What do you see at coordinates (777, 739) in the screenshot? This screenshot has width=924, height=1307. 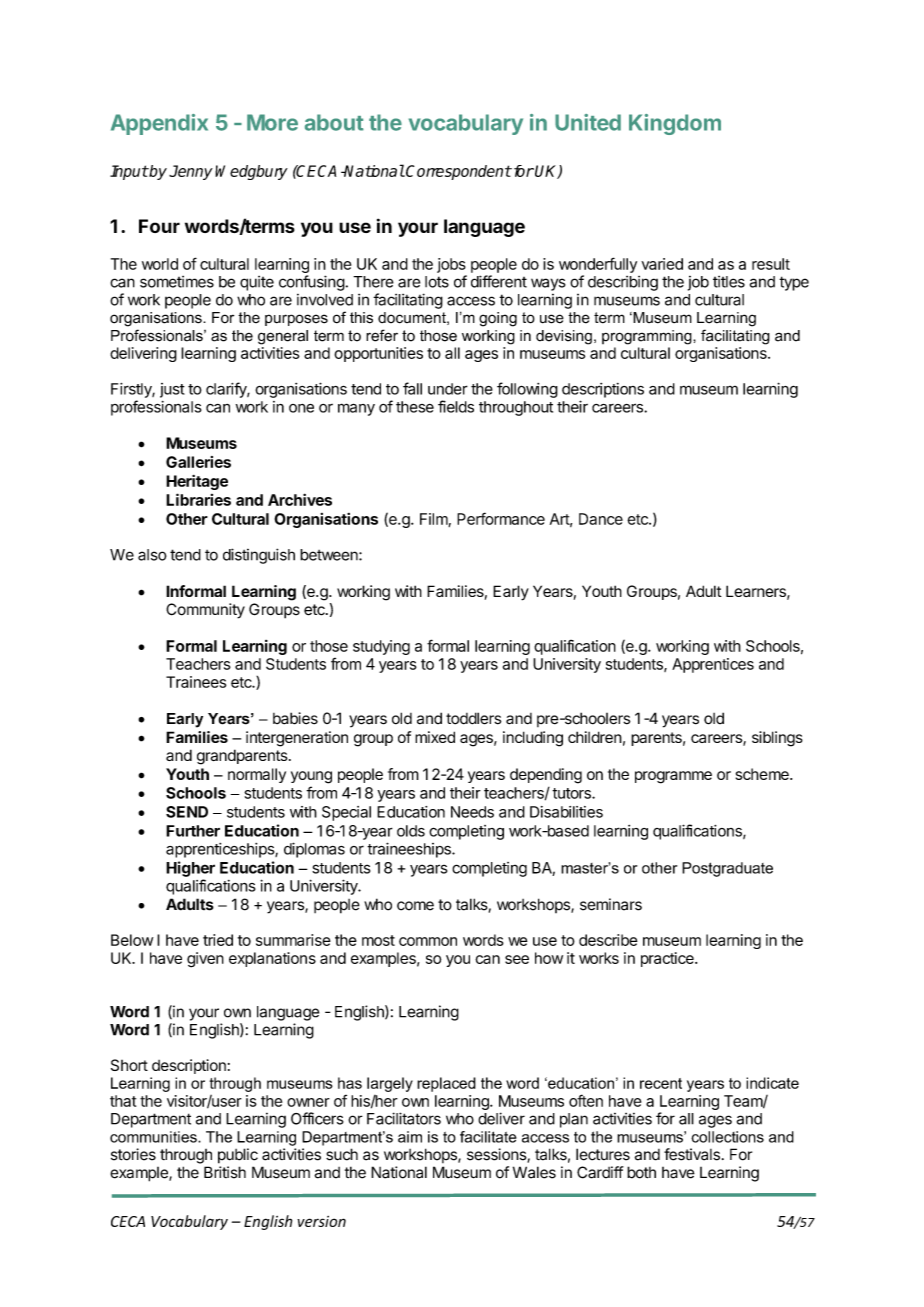 I see `siblings` at bounding box center [777, 739].
